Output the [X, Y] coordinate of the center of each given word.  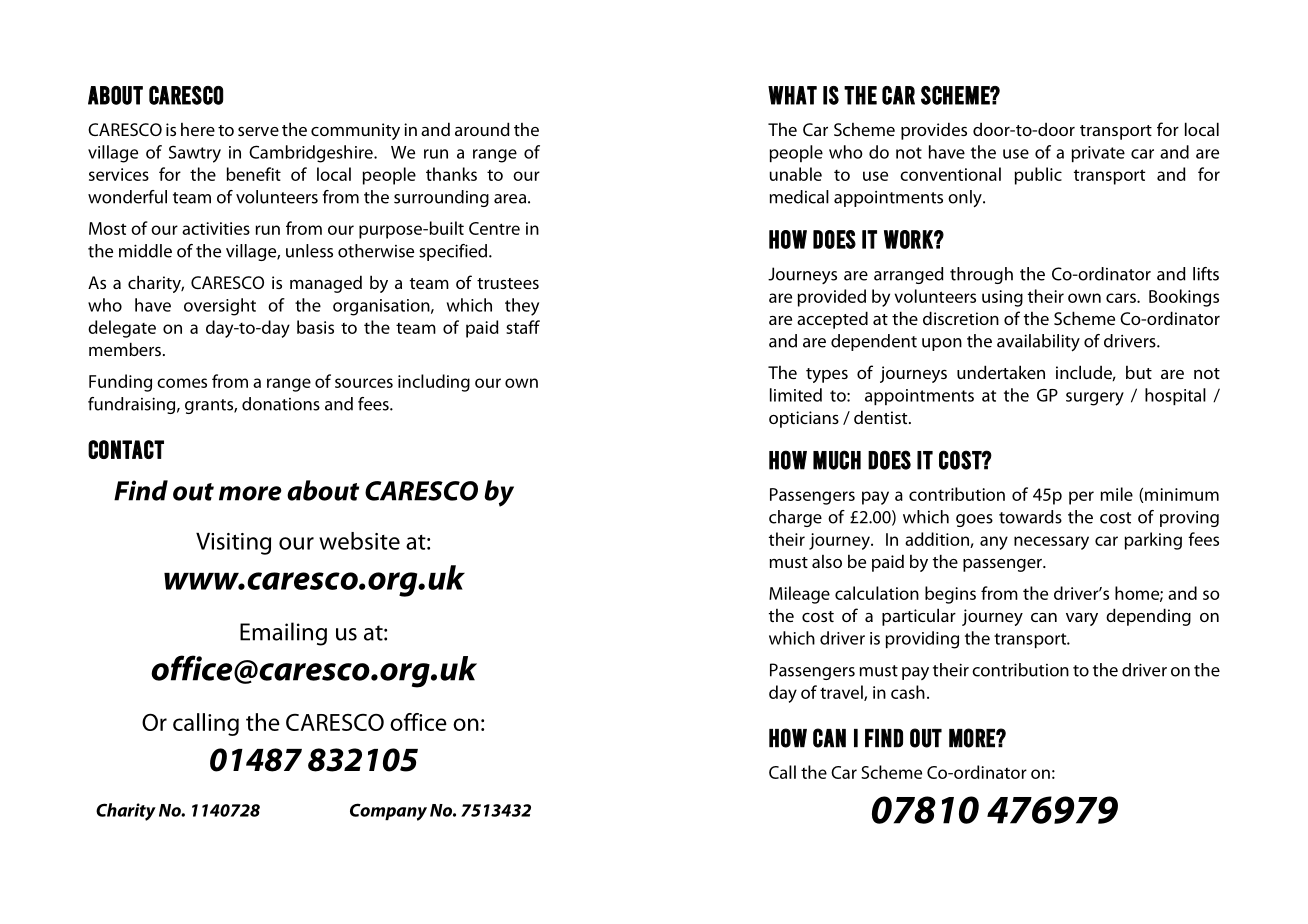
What [792, 95]
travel [842, 693]
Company [388, 812]
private [1098, 154]
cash [908, 692]
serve [258, 131]
